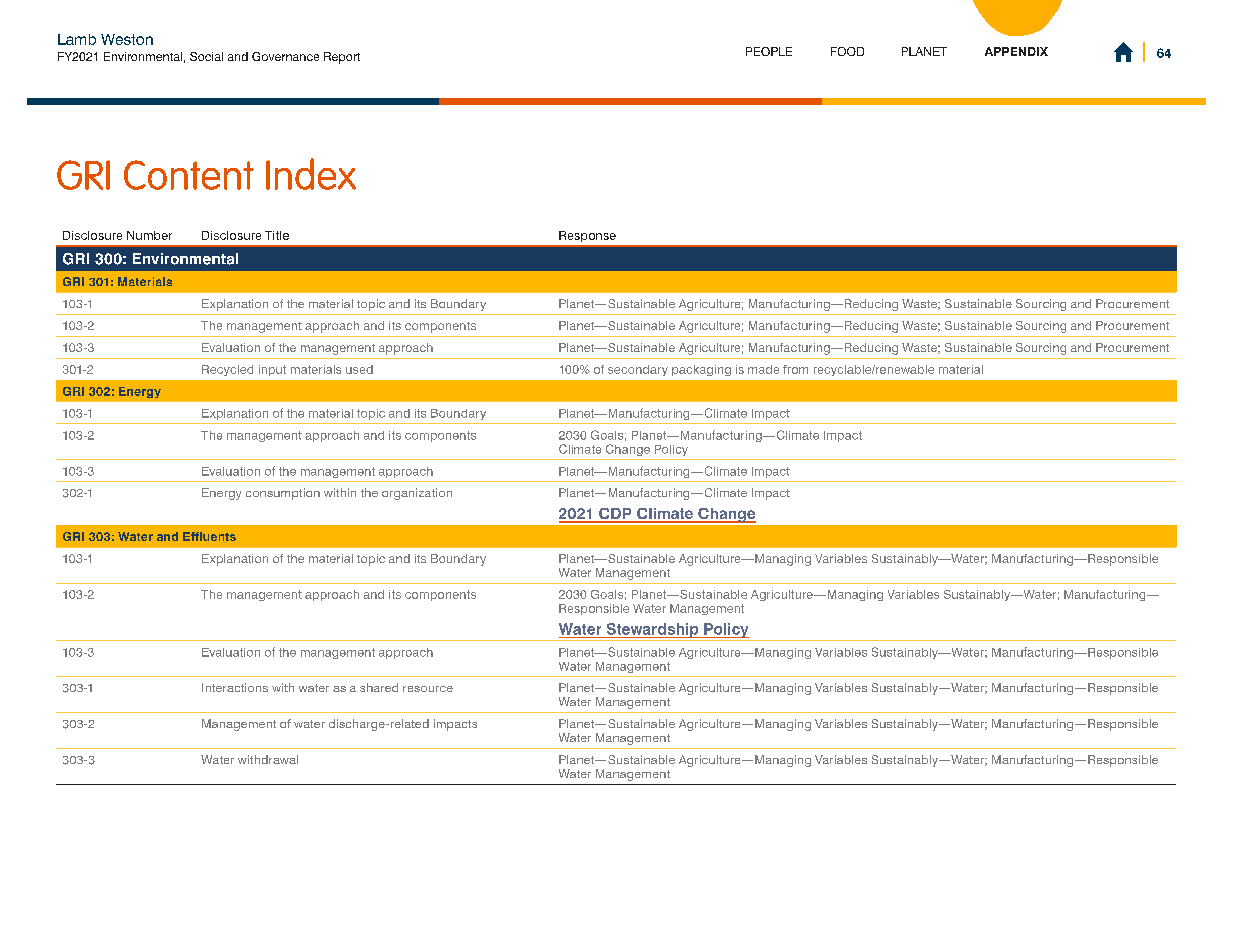 The image size is (1233, 952). What do you see at coordinates (795, 369) in the page?
I see `from` at bounding box center [795, 369].
